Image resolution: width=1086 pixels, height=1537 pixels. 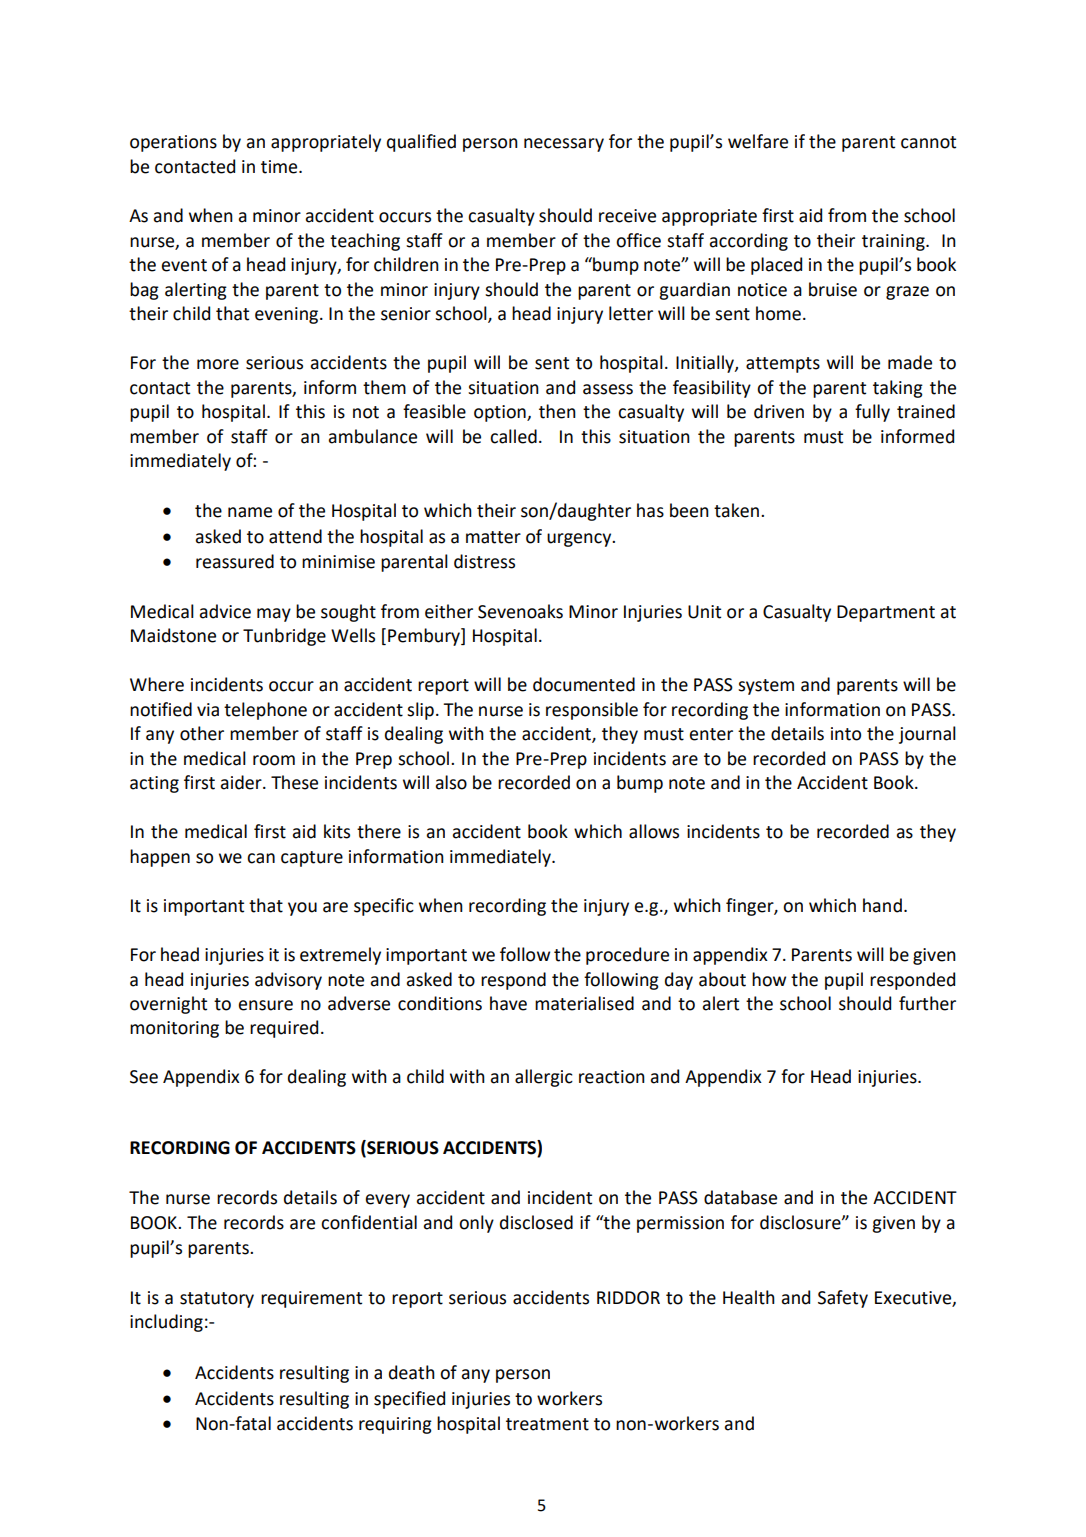 What do you see at coordinates (280, 167) in the image?
I see `time` at bounding box center [280, 167].
